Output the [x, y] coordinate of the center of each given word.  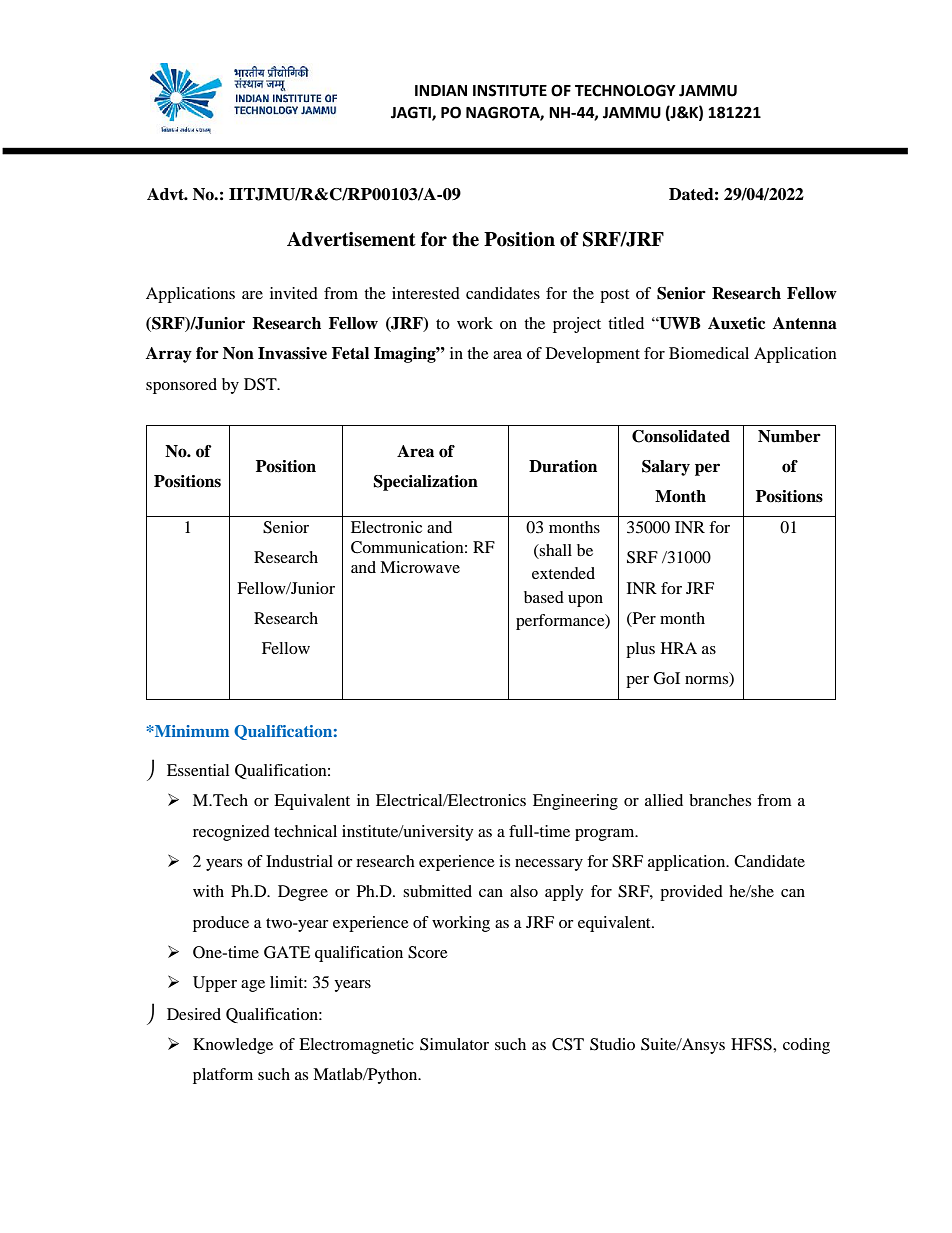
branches [720, 800]
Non [238, 353]
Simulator [454, 1044]
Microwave [420, 567]
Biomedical [709, 353]
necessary [549, 865]
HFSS [752, 1044]
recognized [231, 833]
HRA [679, 648]
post [614, 296]
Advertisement [351, 239]
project [577, 325]
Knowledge [233, 1046]
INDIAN [441, 90]
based [544, 597]
